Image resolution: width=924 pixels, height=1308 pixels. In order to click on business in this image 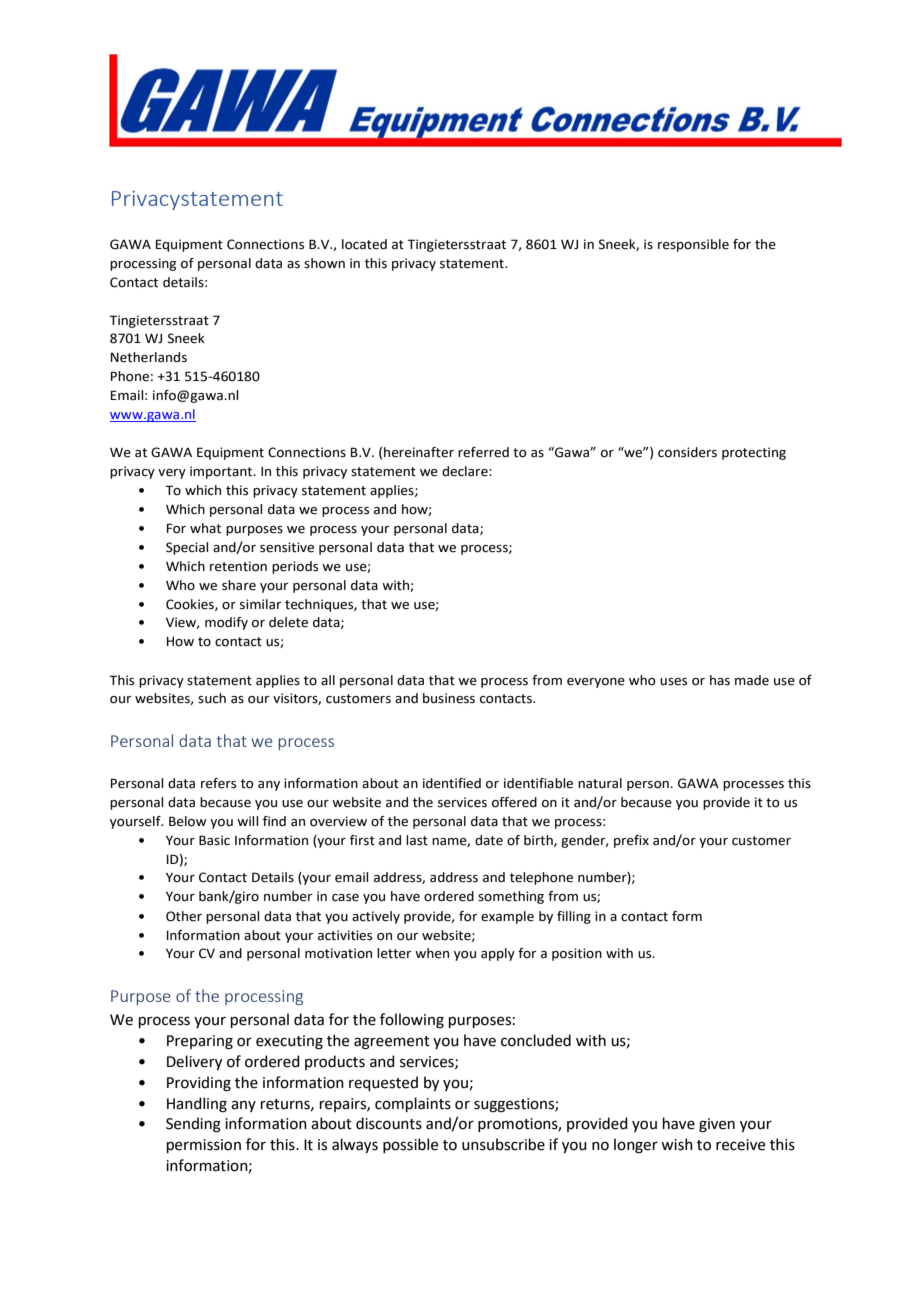, I will do `click(449, 698)`.
